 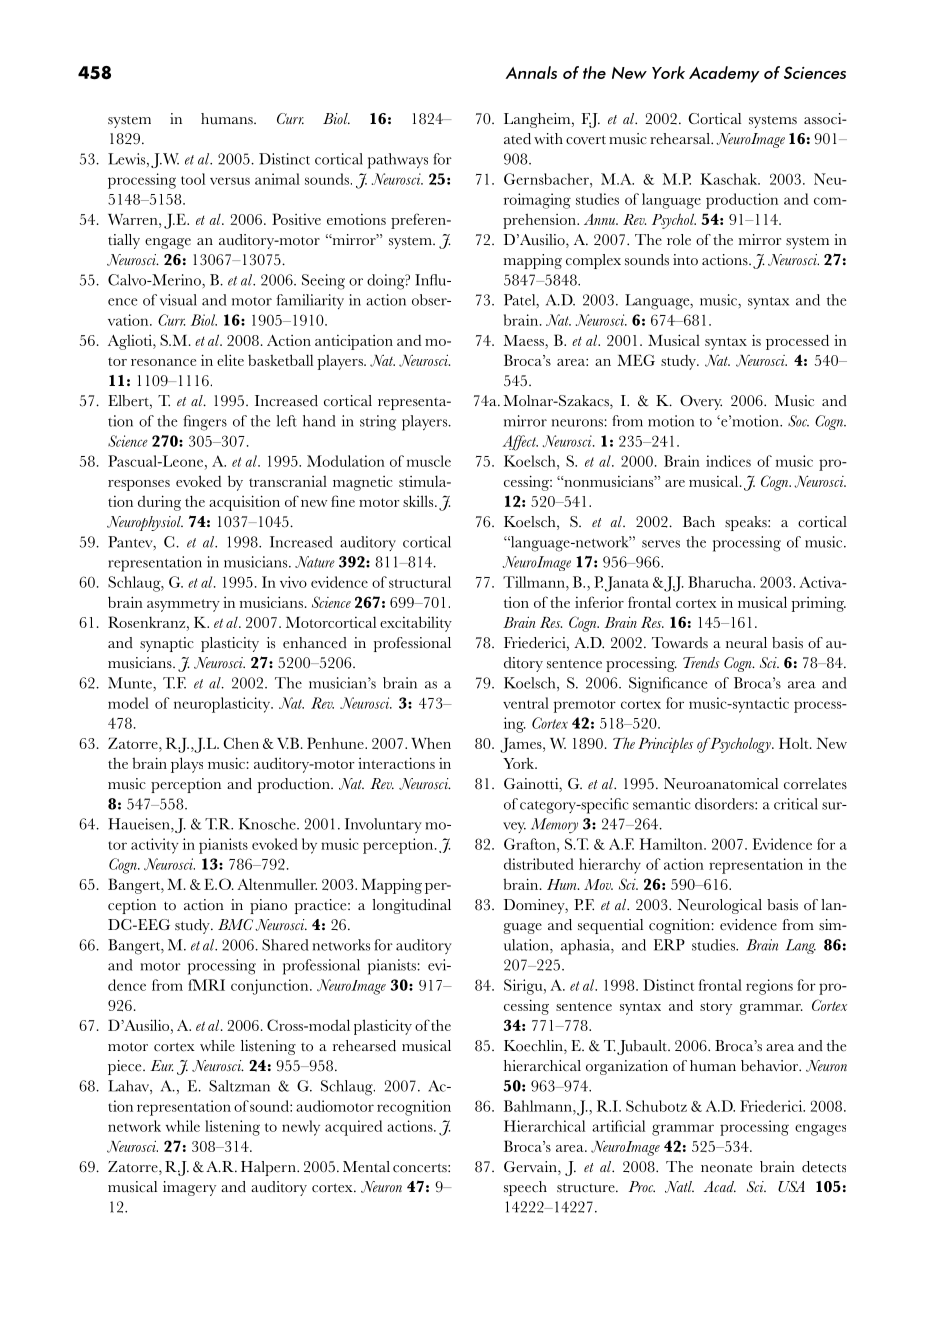 I want to click on imagery, so click(x=189, y=1188).
